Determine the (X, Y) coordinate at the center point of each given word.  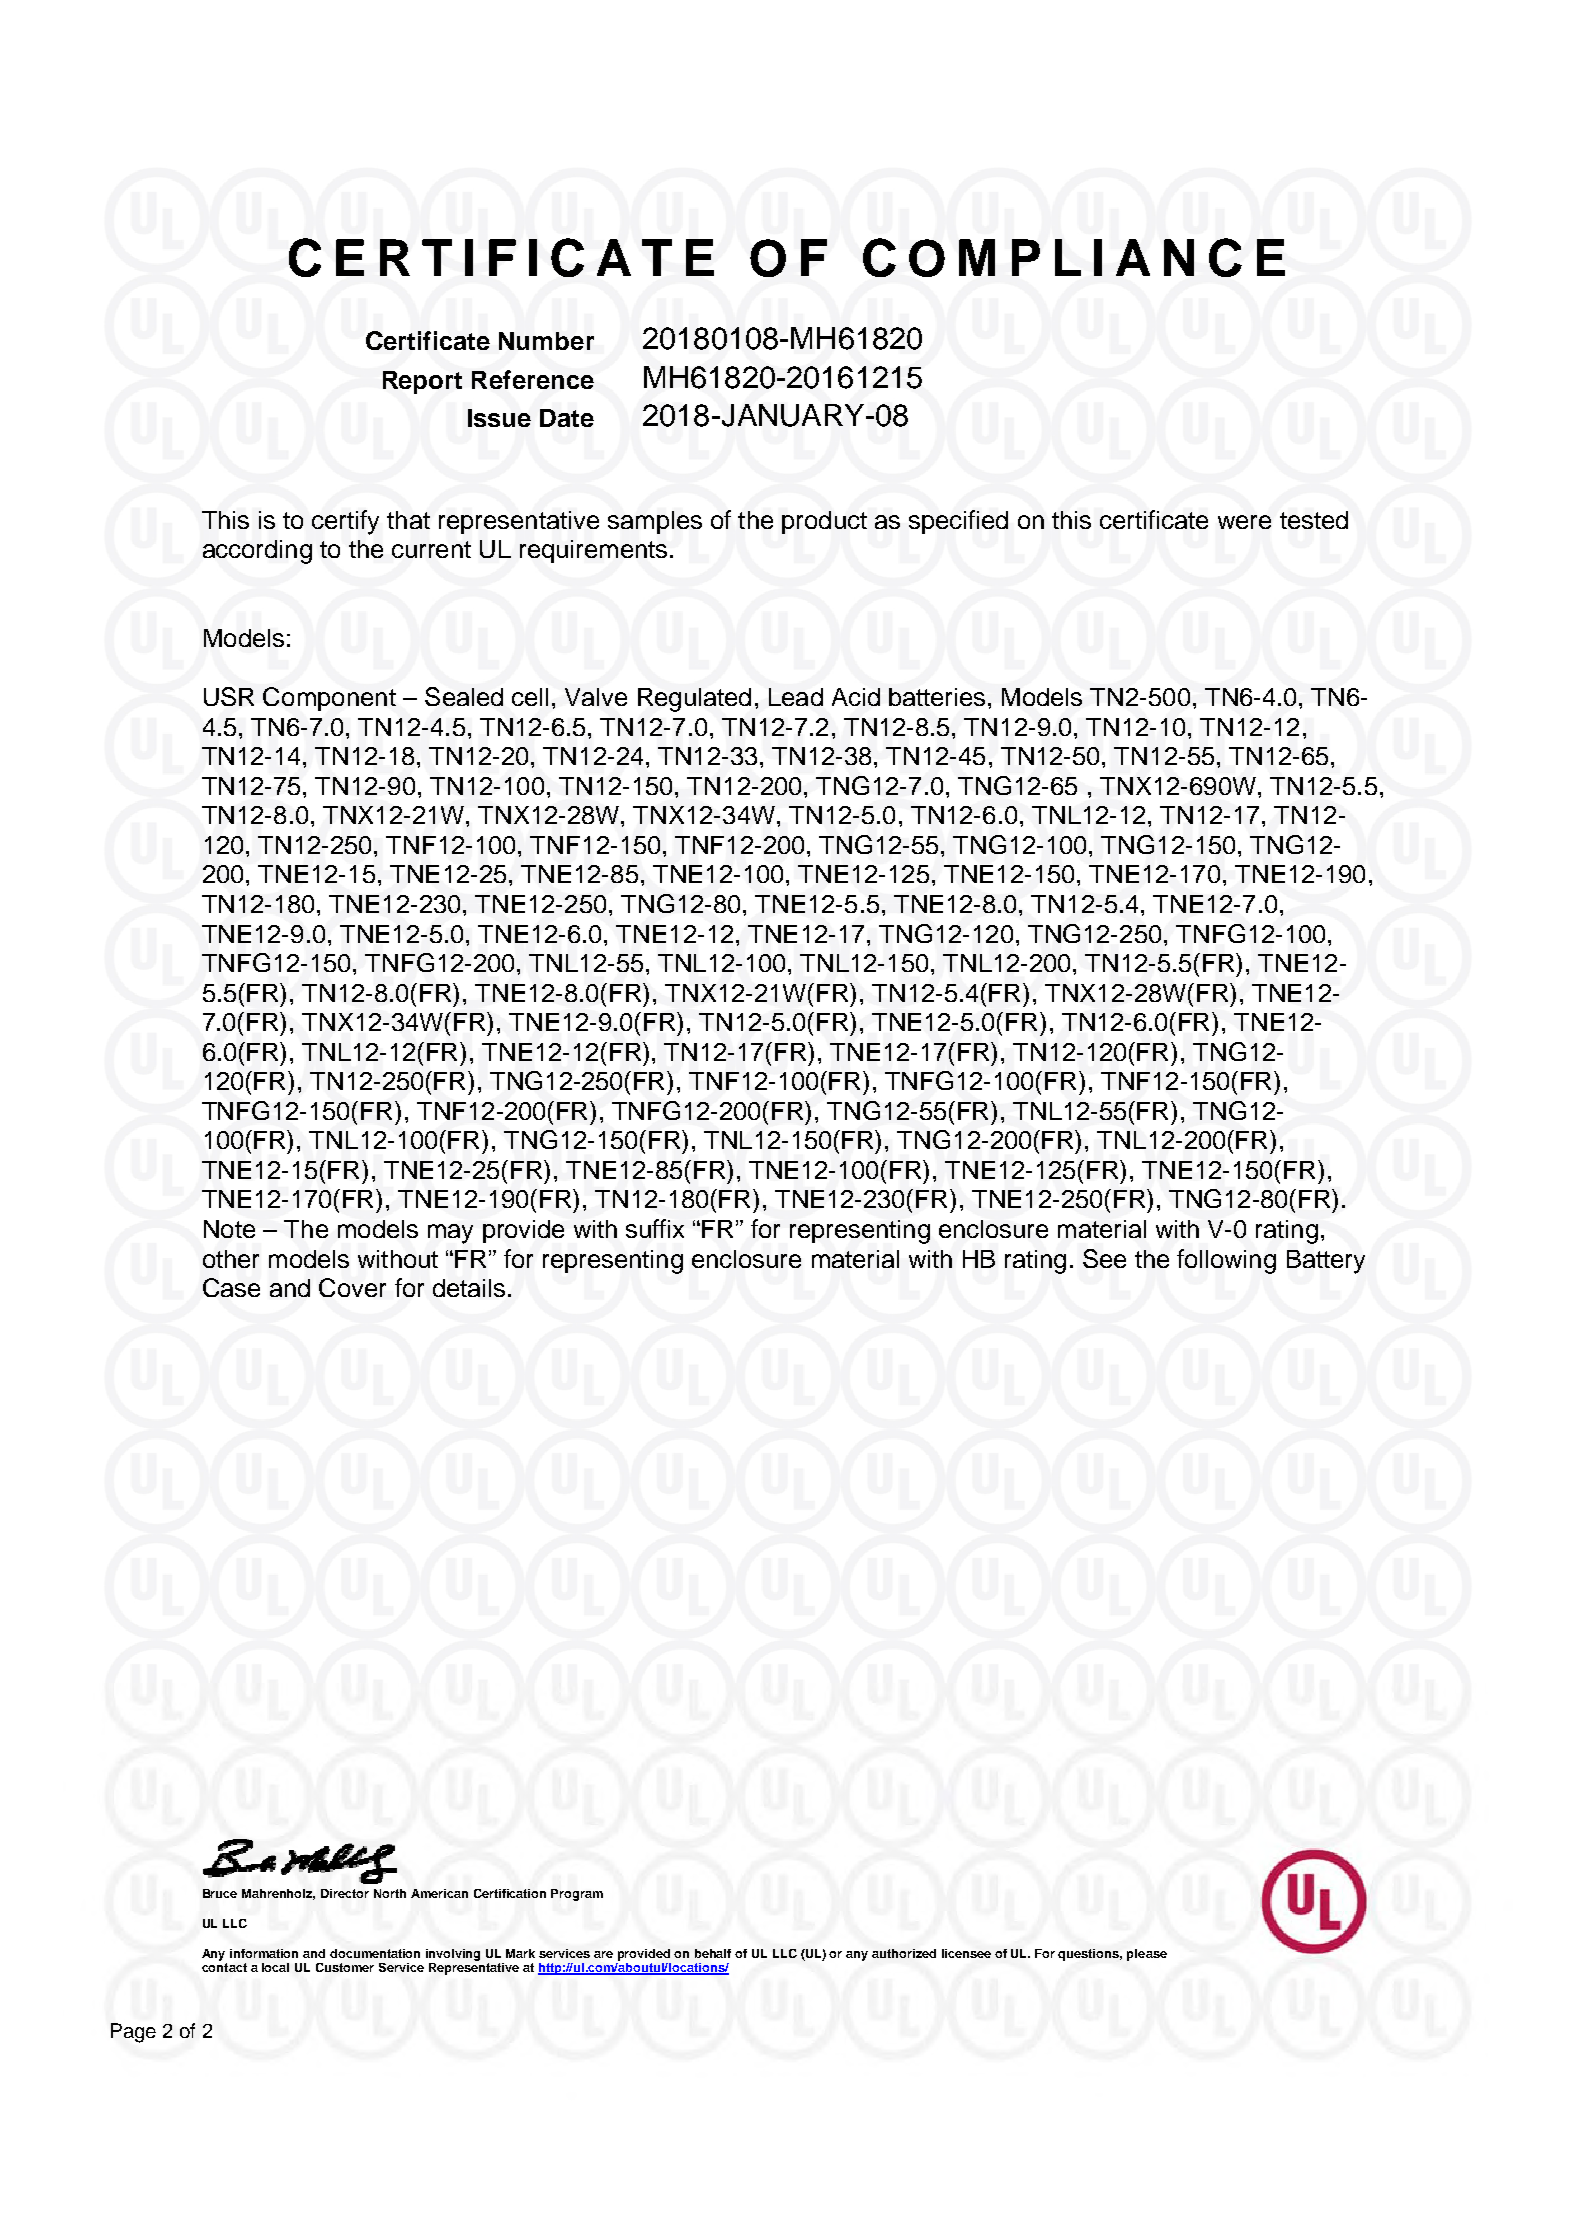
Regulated (694, 700)
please (1147, 1955)
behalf (713, 1953)
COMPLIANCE (1074, 257)
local (275, 1967)
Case (231, 1287)
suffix (655, 1228)
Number (546, 341)
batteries (937, 697)
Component (329, 699)
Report (422, 382)
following (1226, 1261)
